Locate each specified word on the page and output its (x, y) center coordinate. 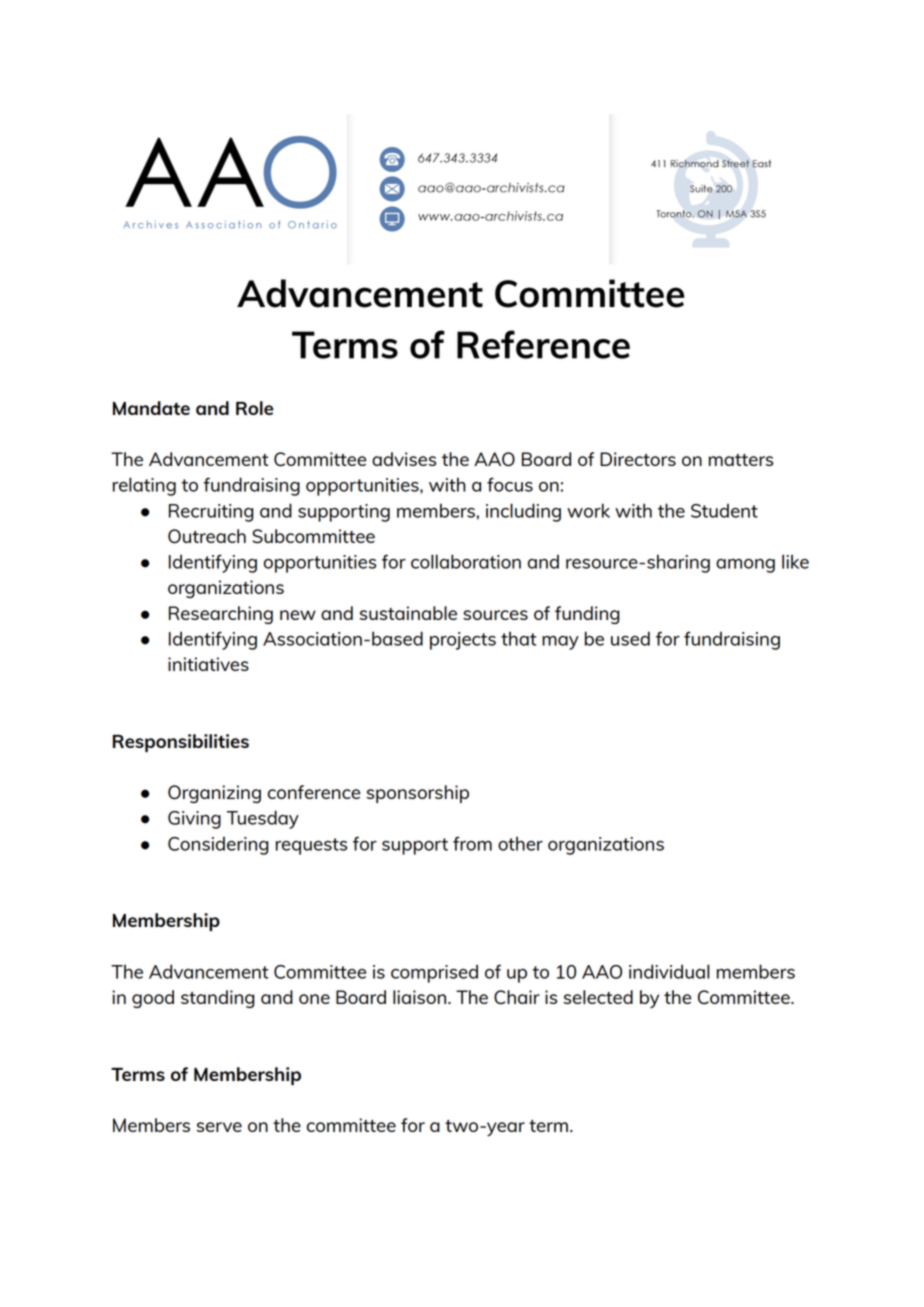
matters (740, 460)
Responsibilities (181, 743)
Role (255, 408)
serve (219, 1127)
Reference (543, 344)
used (630, 638)
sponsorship (418, 794)
